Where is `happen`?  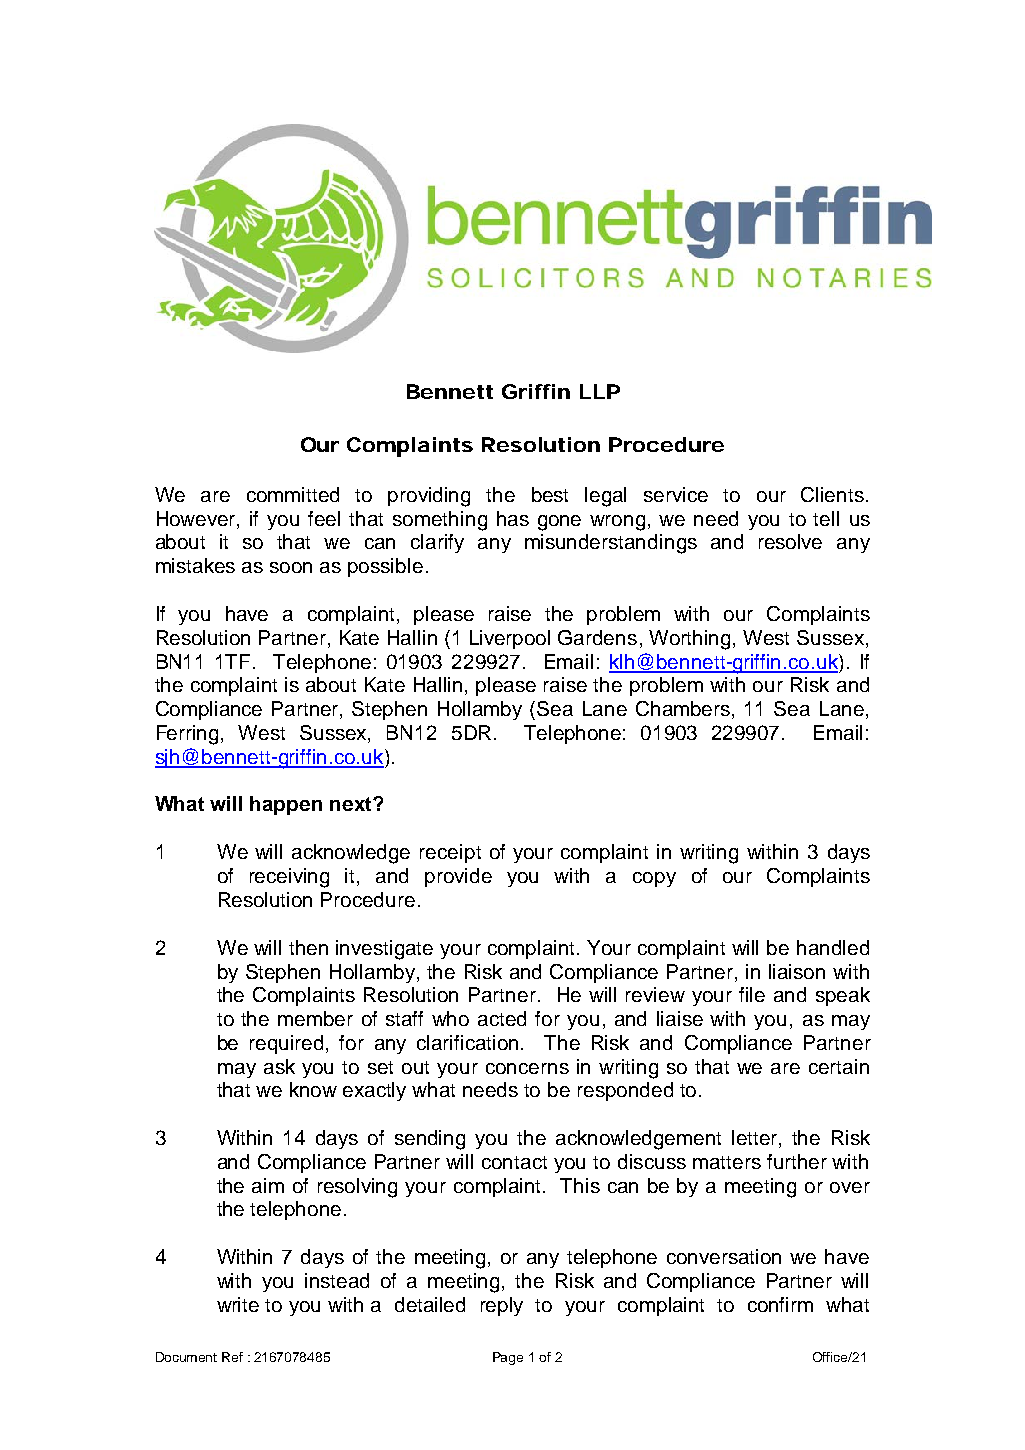 happen is located at coordinates (286, 805).
